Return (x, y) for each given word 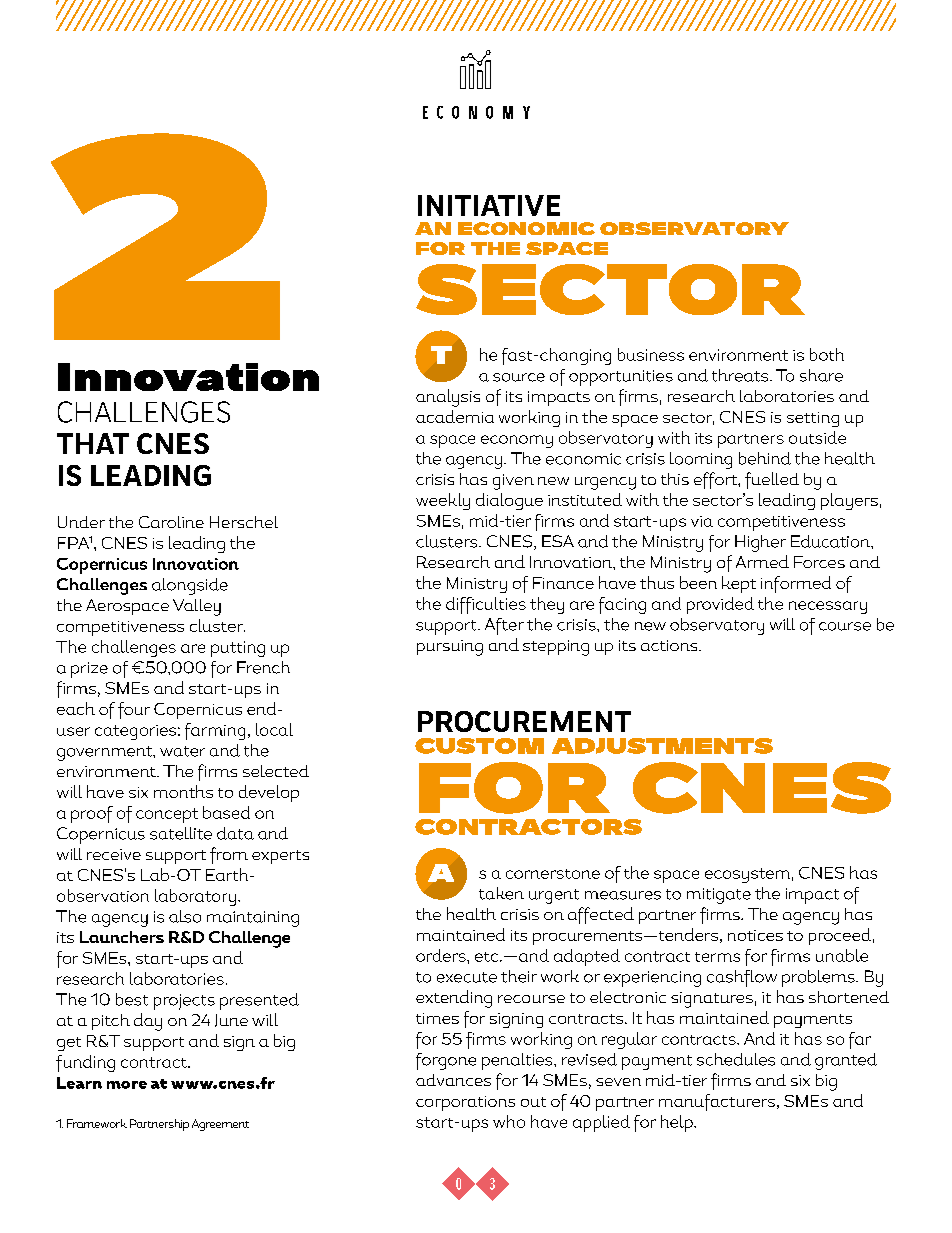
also (185, 916)
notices (755, 935)
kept (739, 584)
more (127, 1085)
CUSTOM (479, 746)
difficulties (486, 605)
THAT (93, 443)
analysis (448, 398)
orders (442, 955)
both (827, 354)
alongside (190, 586)
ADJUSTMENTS (662, 746)
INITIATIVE (489, 205)
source (519, 377)
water (182, 751)
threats (741, 375)
